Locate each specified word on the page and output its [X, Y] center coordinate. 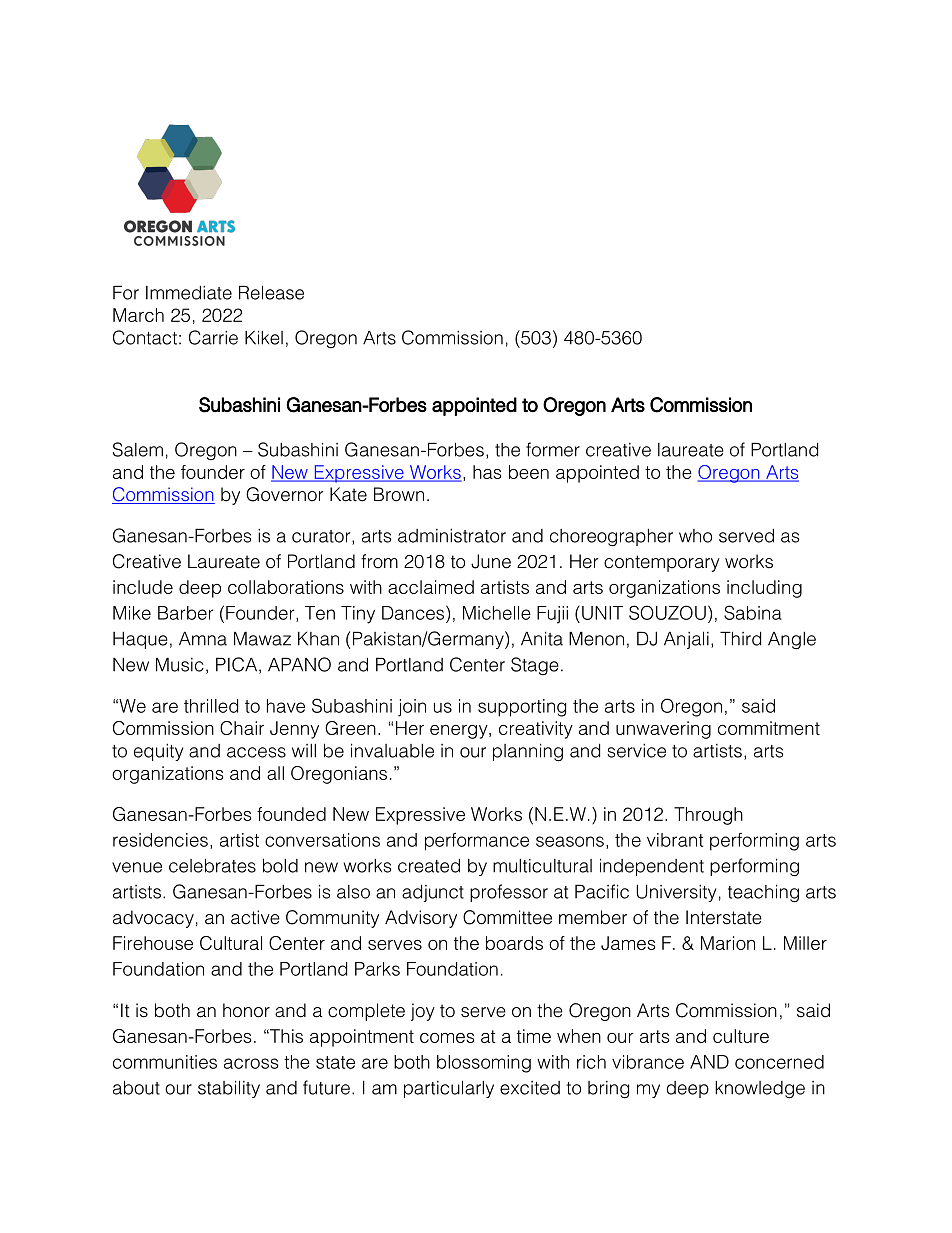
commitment [769, 728]
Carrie [213, 337]
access [256, 752]
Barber [185, 613]
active [255, 917]
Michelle [497, 613]
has [487, 472]
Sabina [753, 612]
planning [528, 752]
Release [271, 292]
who [695, 536]
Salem [138, 449]
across [251, 1063]
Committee [507, 917]
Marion [728, 943]
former [553, 449]
